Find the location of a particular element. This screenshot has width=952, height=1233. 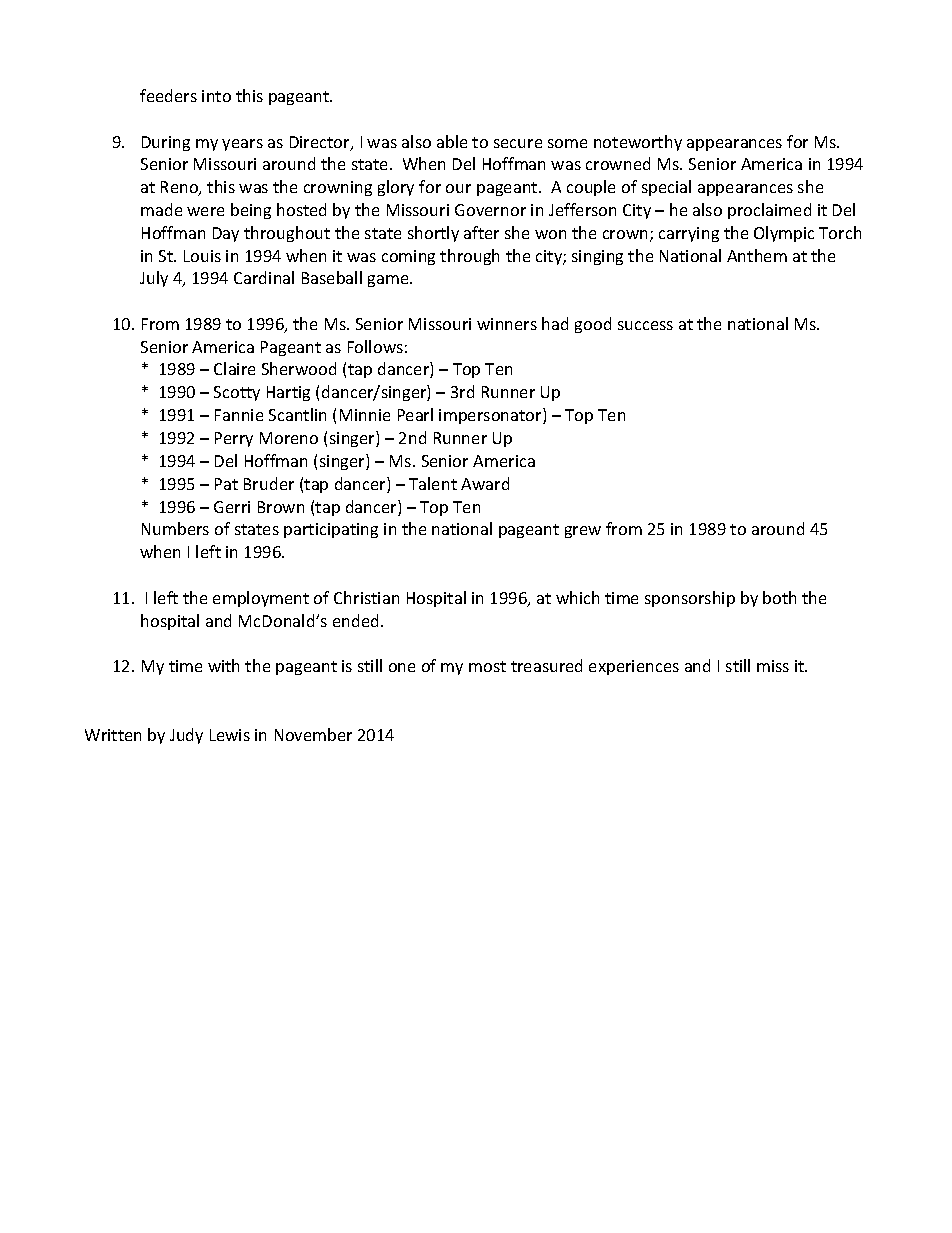

Award is located at coordinates (485, 483).
